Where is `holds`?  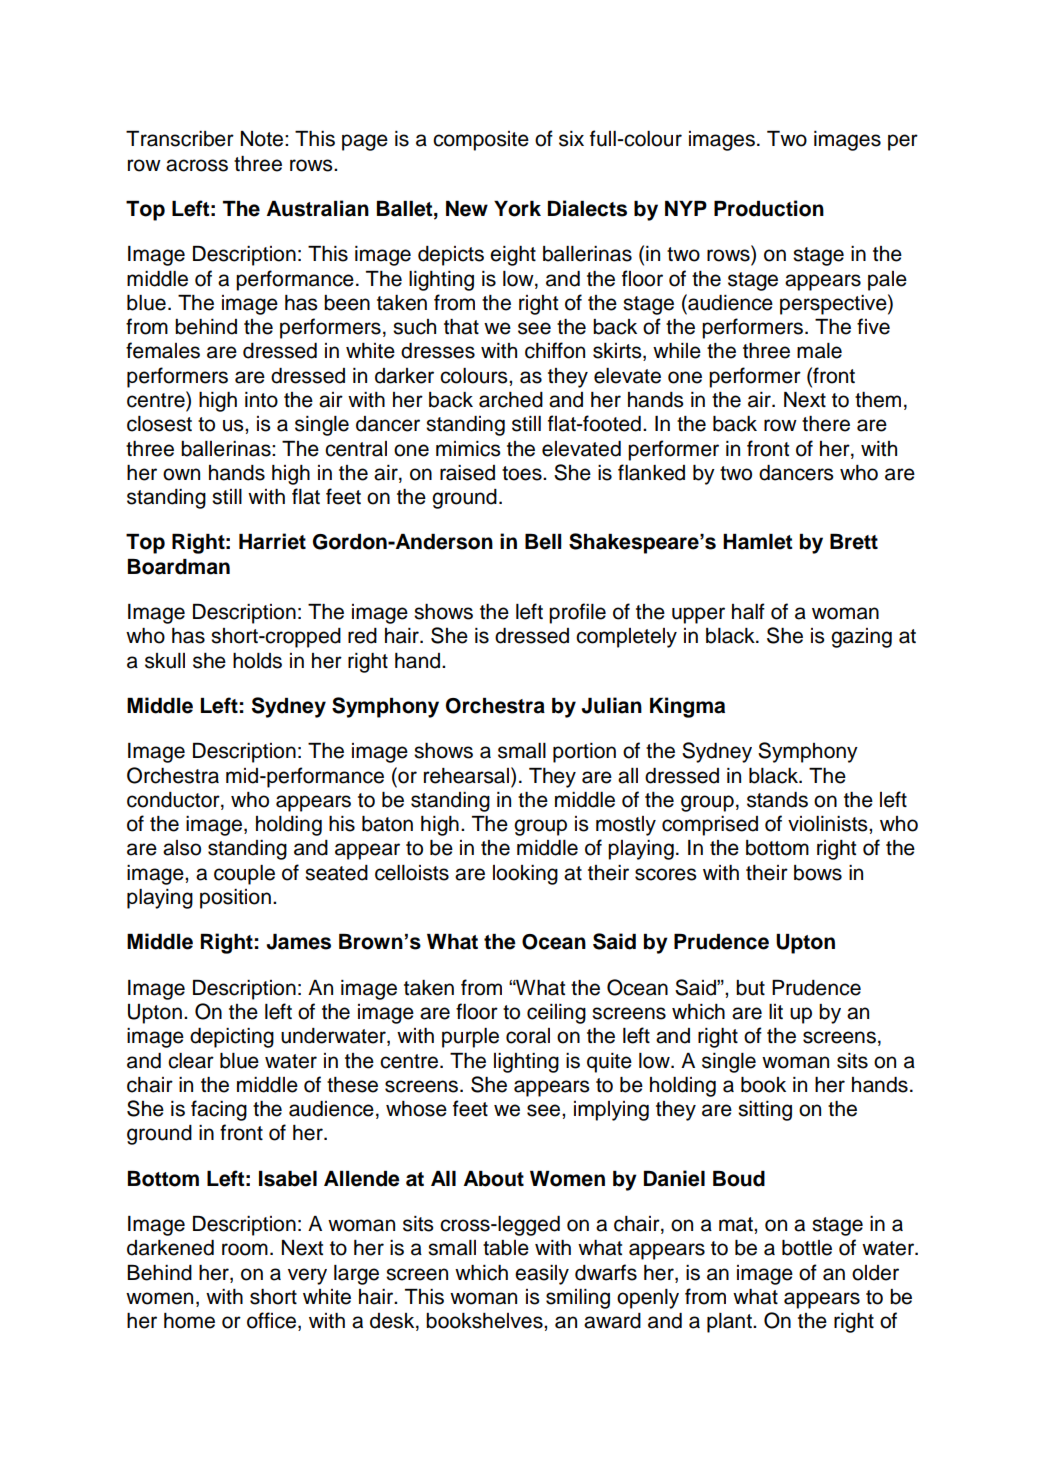
holds is located at coordinates (257, 661).
